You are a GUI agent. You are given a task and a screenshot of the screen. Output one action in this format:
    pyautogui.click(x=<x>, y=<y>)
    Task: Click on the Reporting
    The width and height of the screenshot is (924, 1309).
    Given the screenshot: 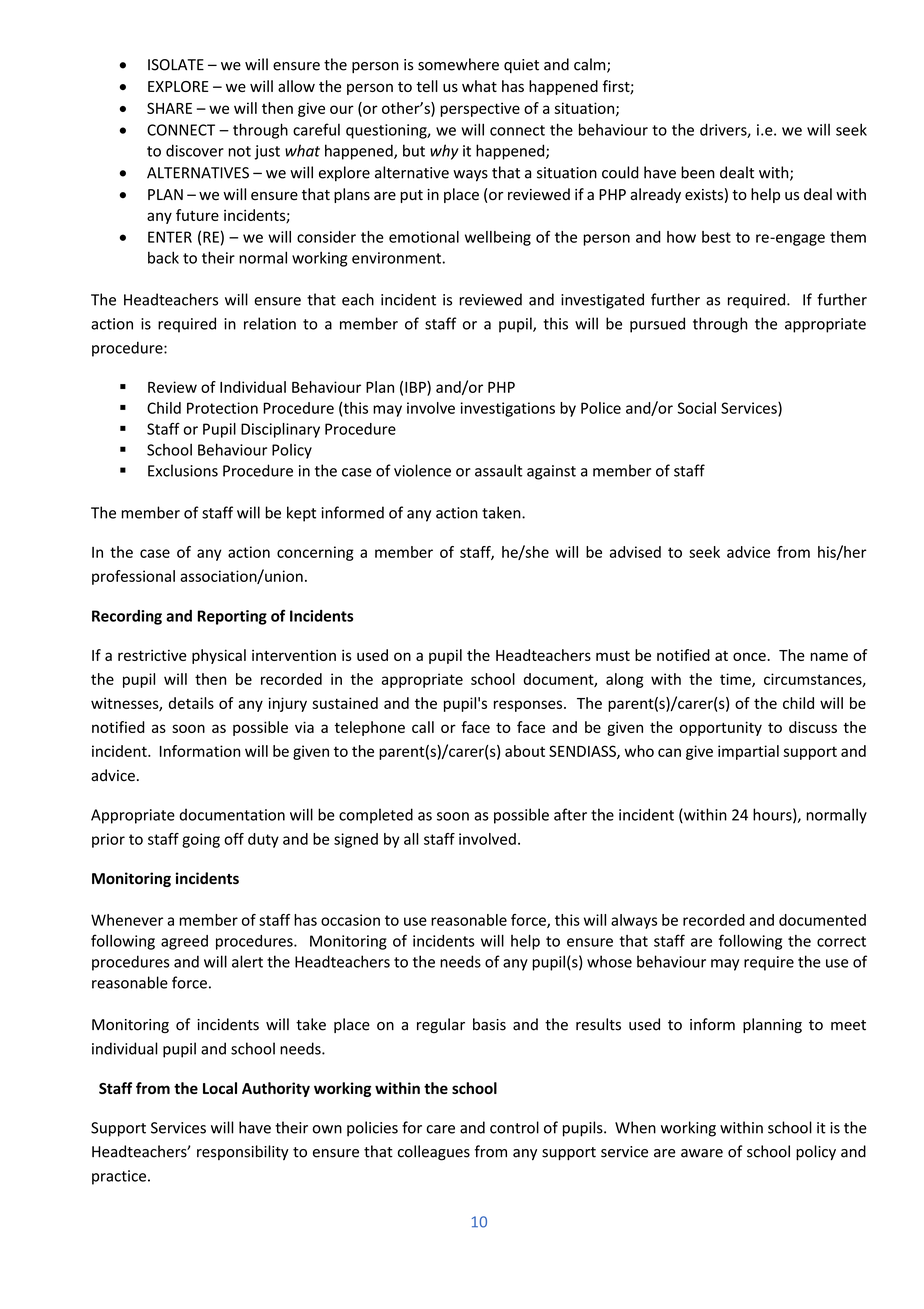 What is the action you would take?
    pyautogui.click(x=232, y=617)
